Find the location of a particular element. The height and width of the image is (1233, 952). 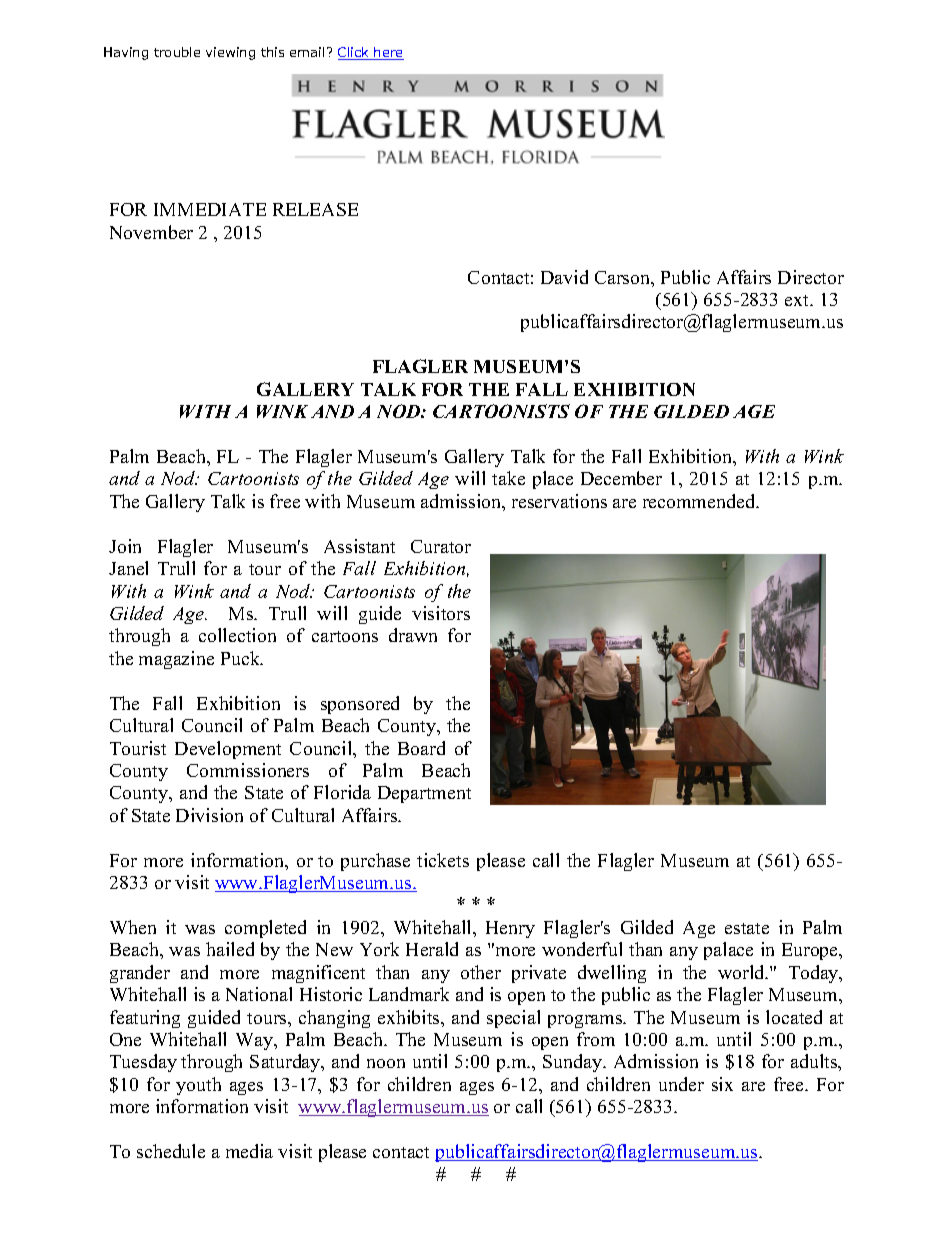

ext is located at coordinates (798, 300).
